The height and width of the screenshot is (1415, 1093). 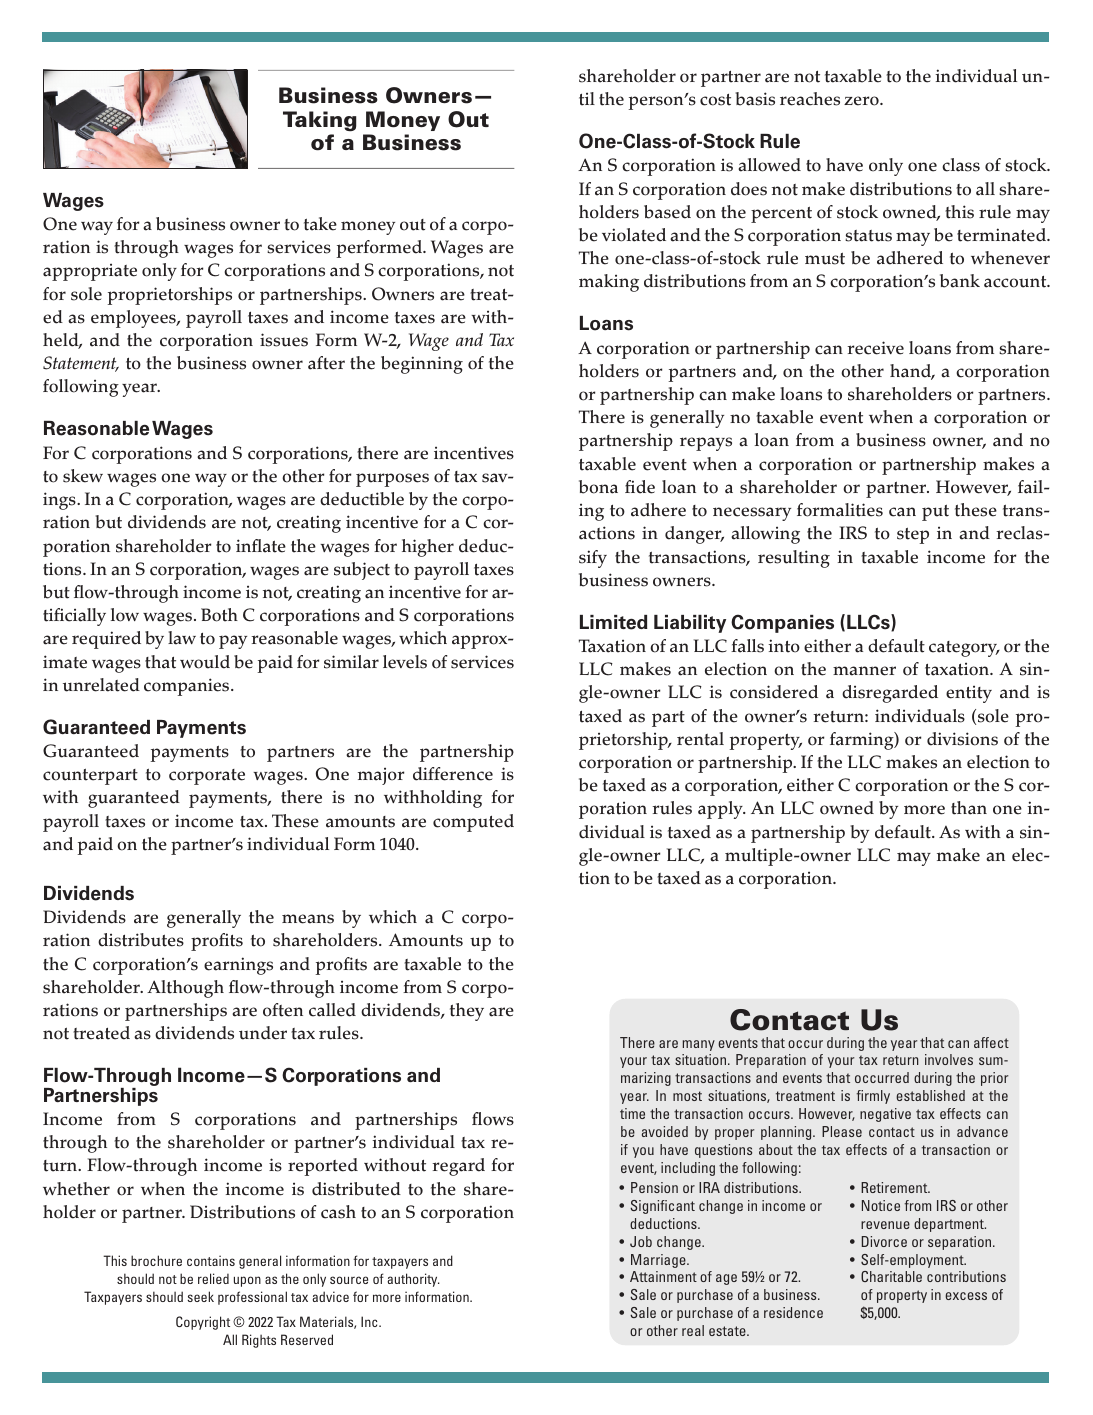 I want to click on Taking, so click(x=319, y=121).
